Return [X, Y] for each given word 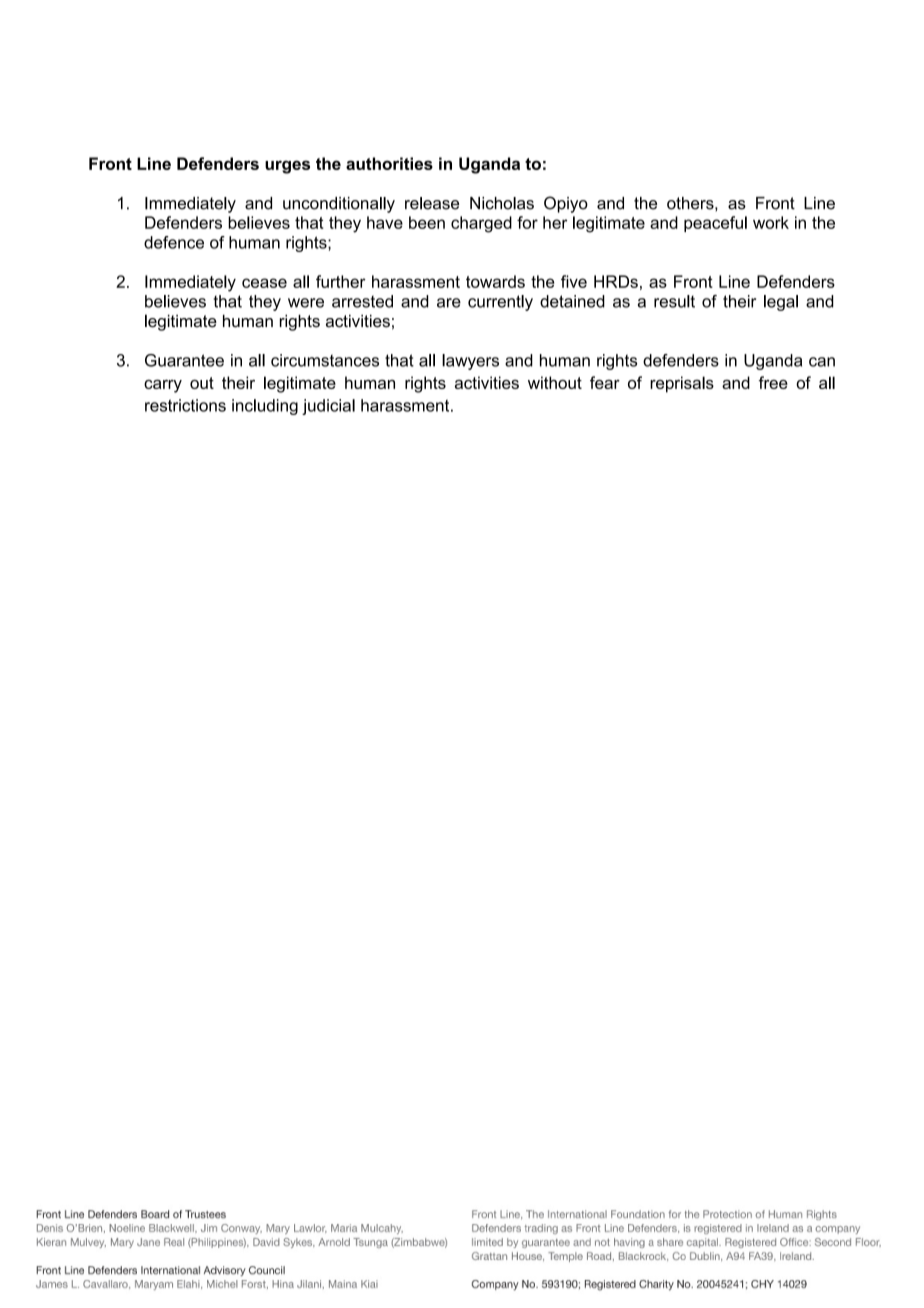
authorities [389, 163]
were [306, 303]
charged [481, 224]
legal [781, 303]
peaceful [715, 224]
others [691, 203]
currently [500, 303]
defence [174, 242]
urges [287, 167]
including [265, 407]
